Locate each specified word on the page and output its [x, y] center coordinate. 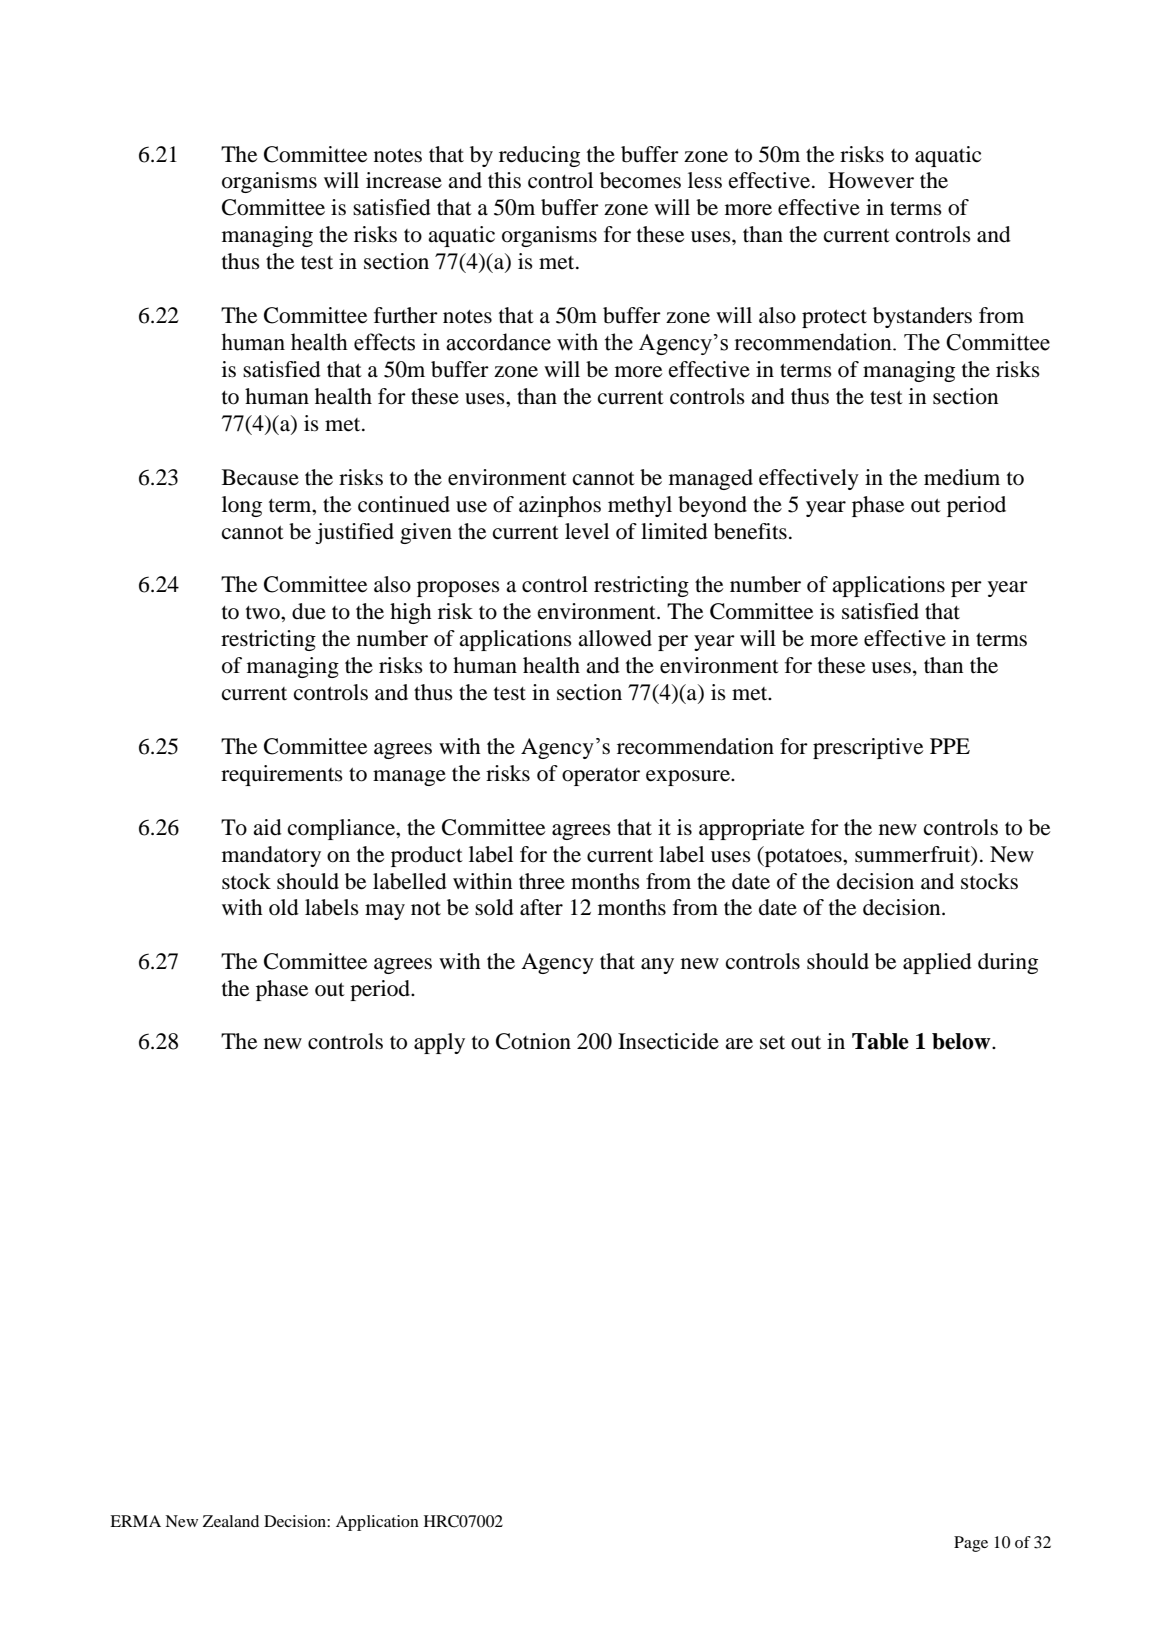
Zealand [231, 1521]
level [587, 531]
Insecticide [668, 1041]
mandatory [271, 856]
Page [971, 1544]
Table [880, 1041]
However [871, 180]
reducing [539, 156]
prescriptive [868, 748]
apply [439, 1043]
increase [404, 180]
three [542, 881]
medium [962, 477]
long [242, 506]
